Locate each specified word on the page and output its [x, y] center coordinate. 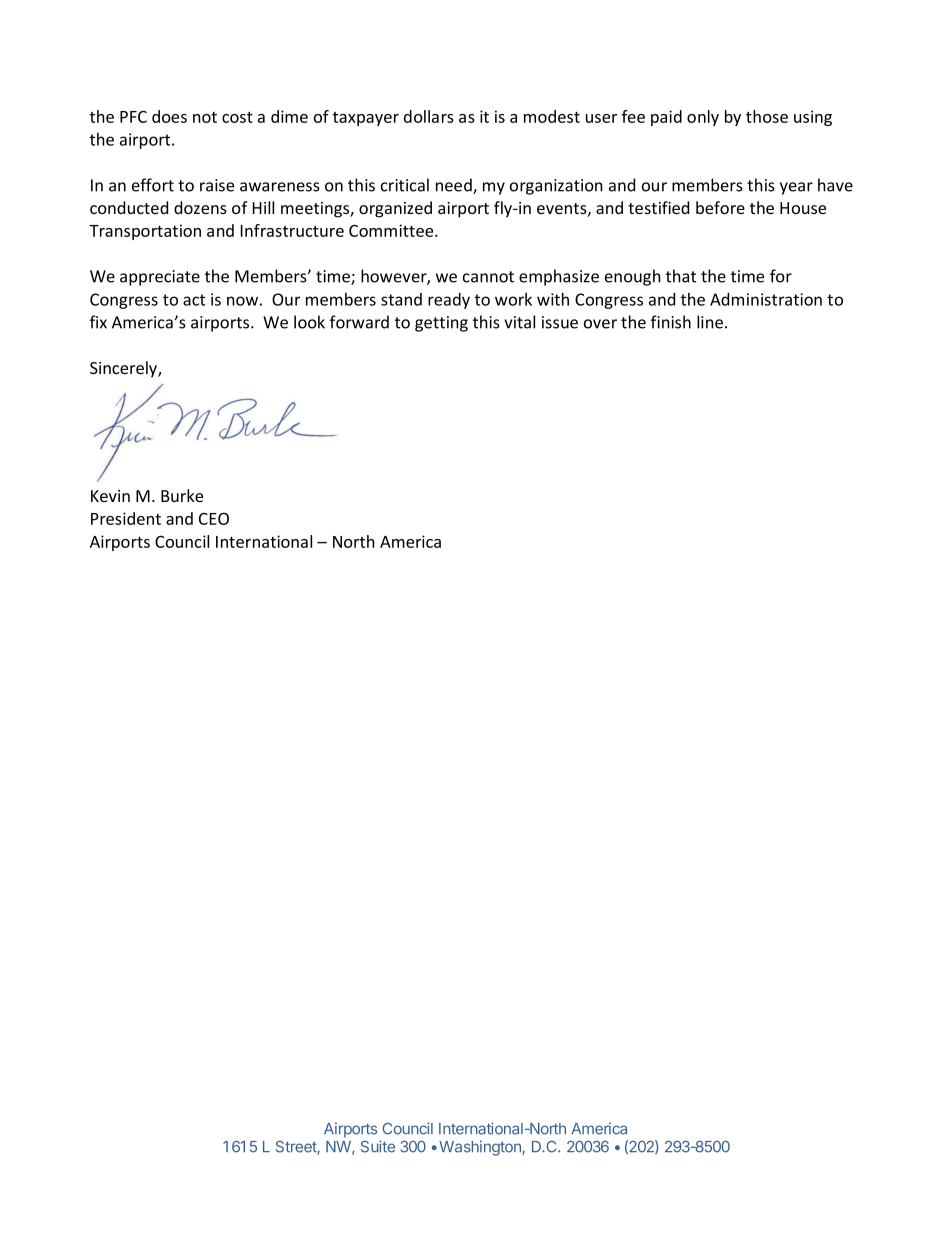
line [710, 322]
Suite [378, 1146]
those [767, 116]
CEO [214, 518]
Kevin [110, 496]
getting [441, 324]
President [126, 518]
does [169, 116]
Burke [182, 495]
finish [671, 322]
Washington [481, 1148]
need [455, 186]
